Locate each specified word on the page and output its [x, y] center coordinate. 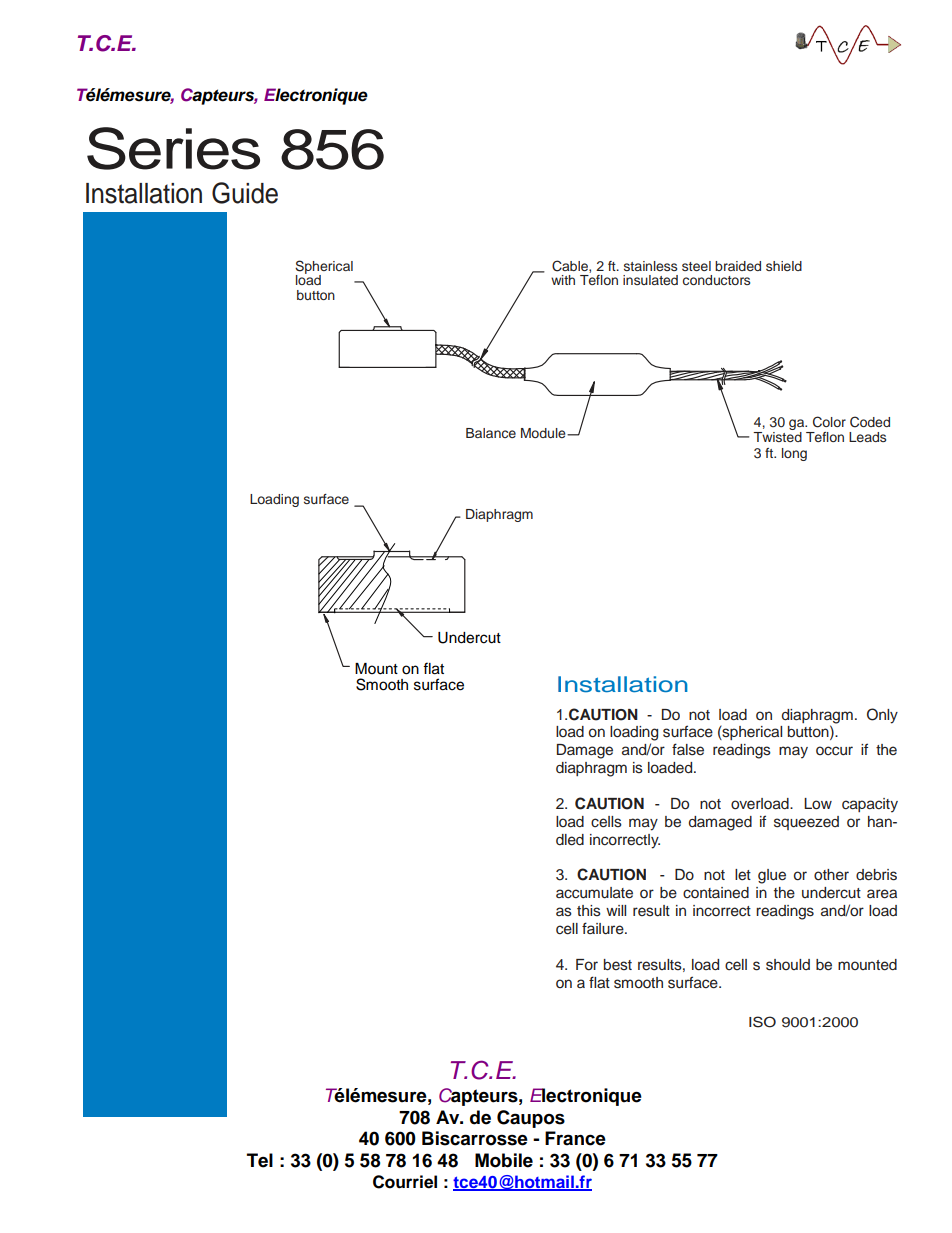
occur [834, 751]
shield [784, 266]
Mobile [504, 1160]
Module [544, 433]
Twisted [777, 437]
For [587, 965]
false [688, 749]
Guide [245, 193]
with [563, 280]
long [794, 454]
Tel [260, 1160]
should [788, 965]
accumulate [594, 893]
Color [829, 422]
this [589, 911]
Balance [491, 433]
